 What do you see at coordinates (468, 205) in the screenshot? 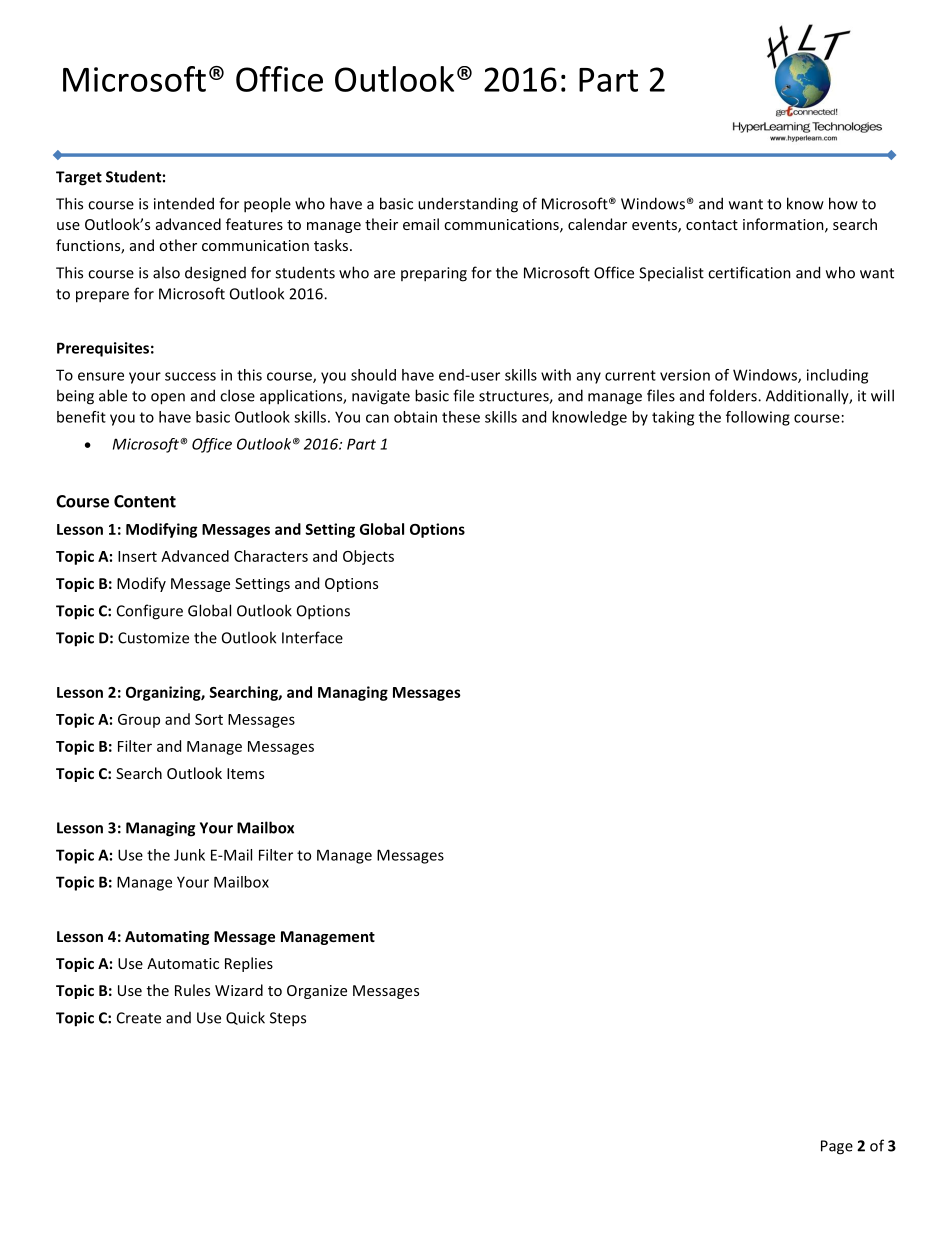
I see `understanding` at bounding box center [468, 205].
